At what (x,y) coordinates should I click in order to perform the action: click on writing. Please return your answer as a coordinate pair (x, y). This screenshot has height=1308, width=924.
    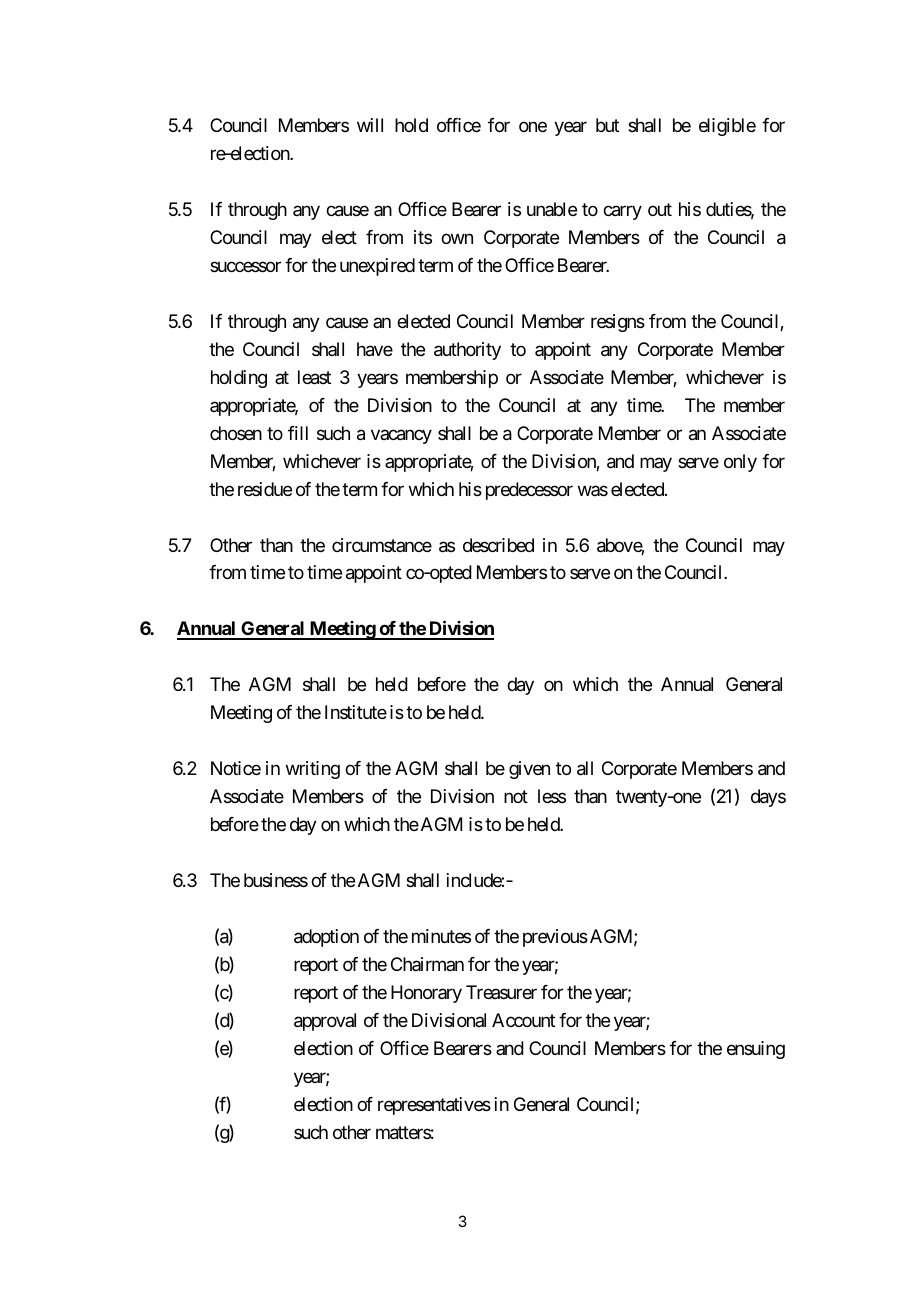
    Looking at the image, I should click on (313, 770).
